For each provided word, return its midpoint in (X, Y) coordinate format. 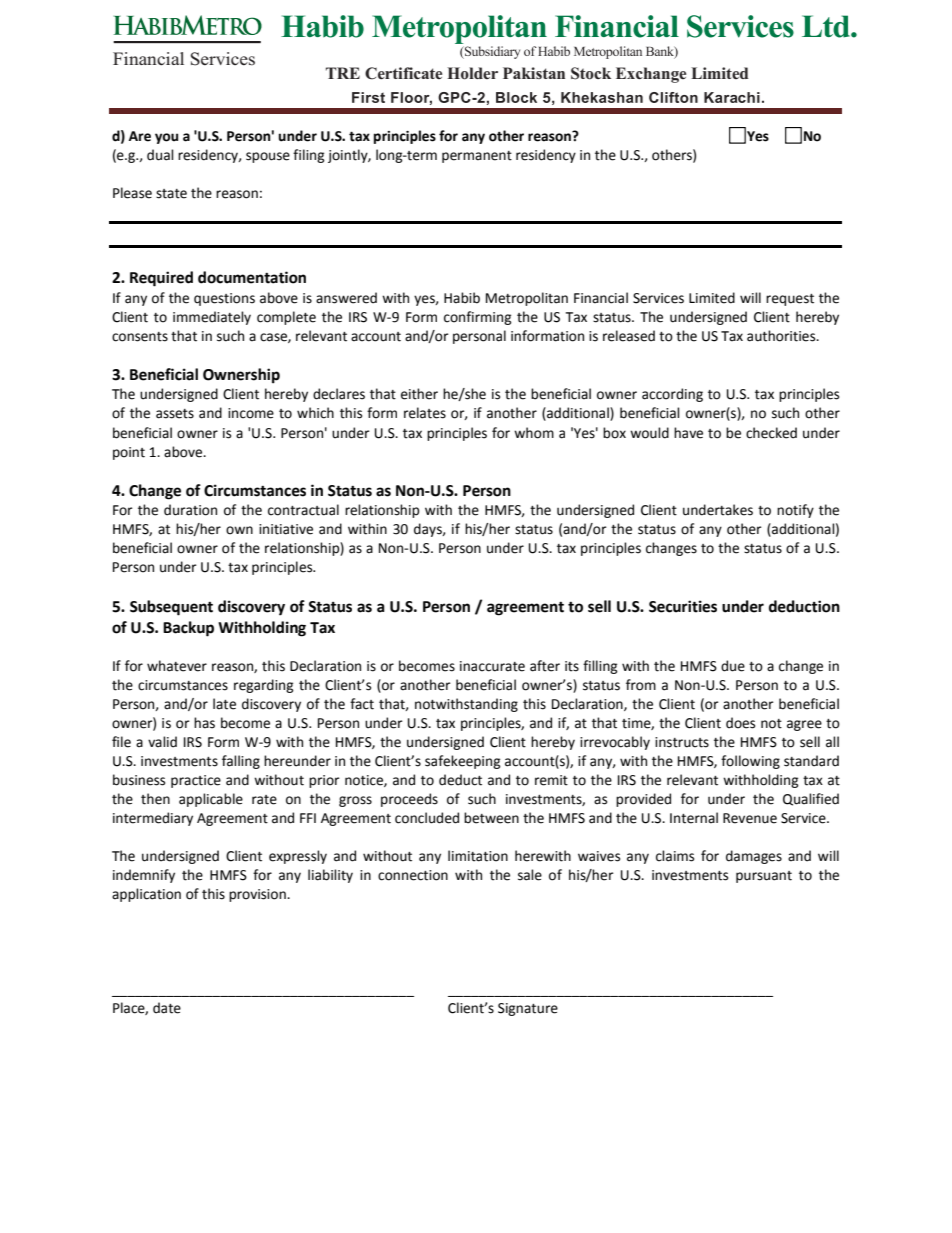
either (419, 394)
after (545, 666)
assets (175, 414)
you (166, 138)
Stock (591, 73)
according (672, 395)
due (733, 666)
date (167, 1008)
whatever (177, 666)
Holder (472, 73)
